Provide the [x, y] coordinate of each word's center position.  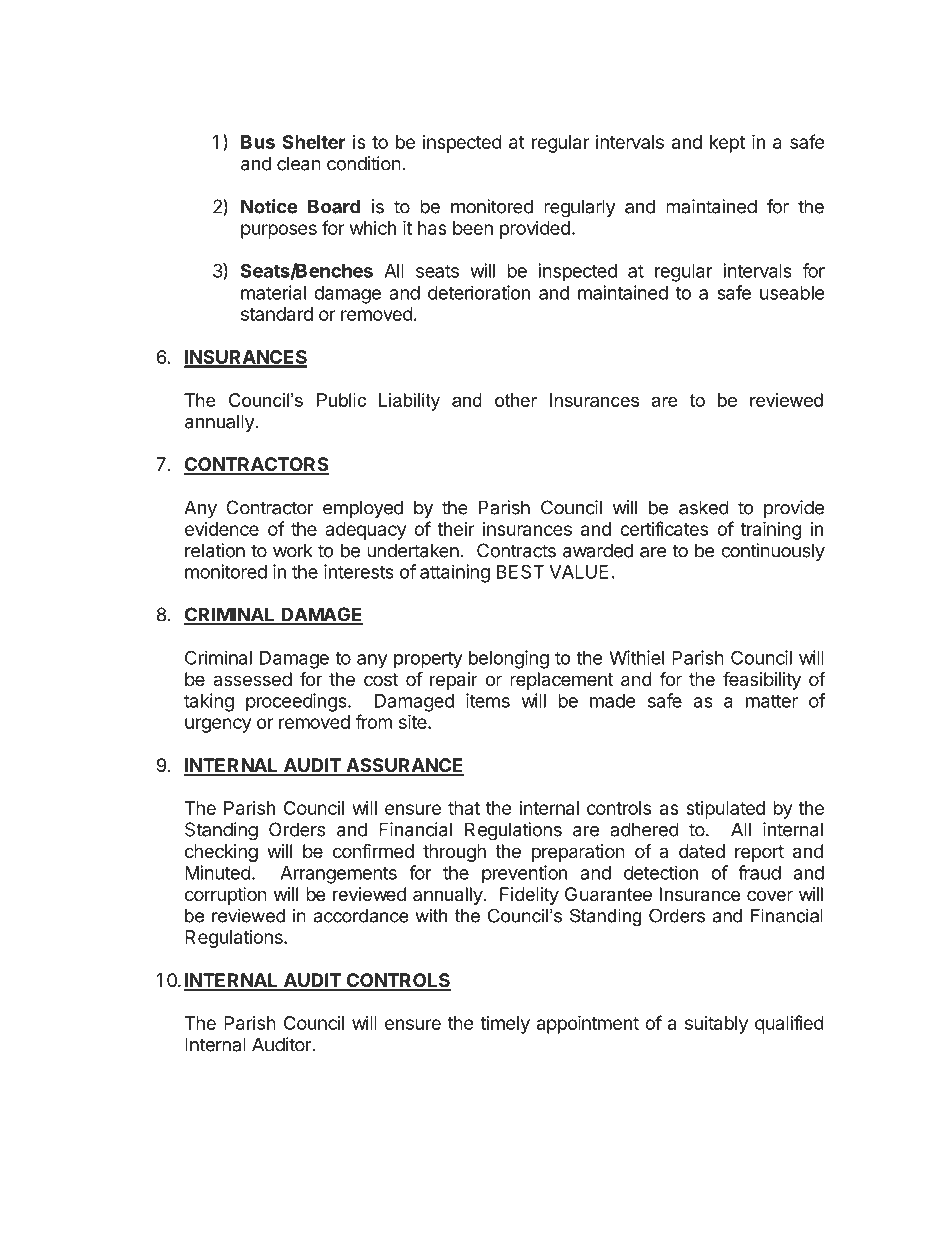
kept [727, 144]
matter [772, 701]
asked [704, 507]
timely [505, 1025]
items [488, 700]
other [516, 400]
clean [299, 163]
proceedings [297, 702]
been [473, 228]
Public [341, 400]
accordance [361, 916]
